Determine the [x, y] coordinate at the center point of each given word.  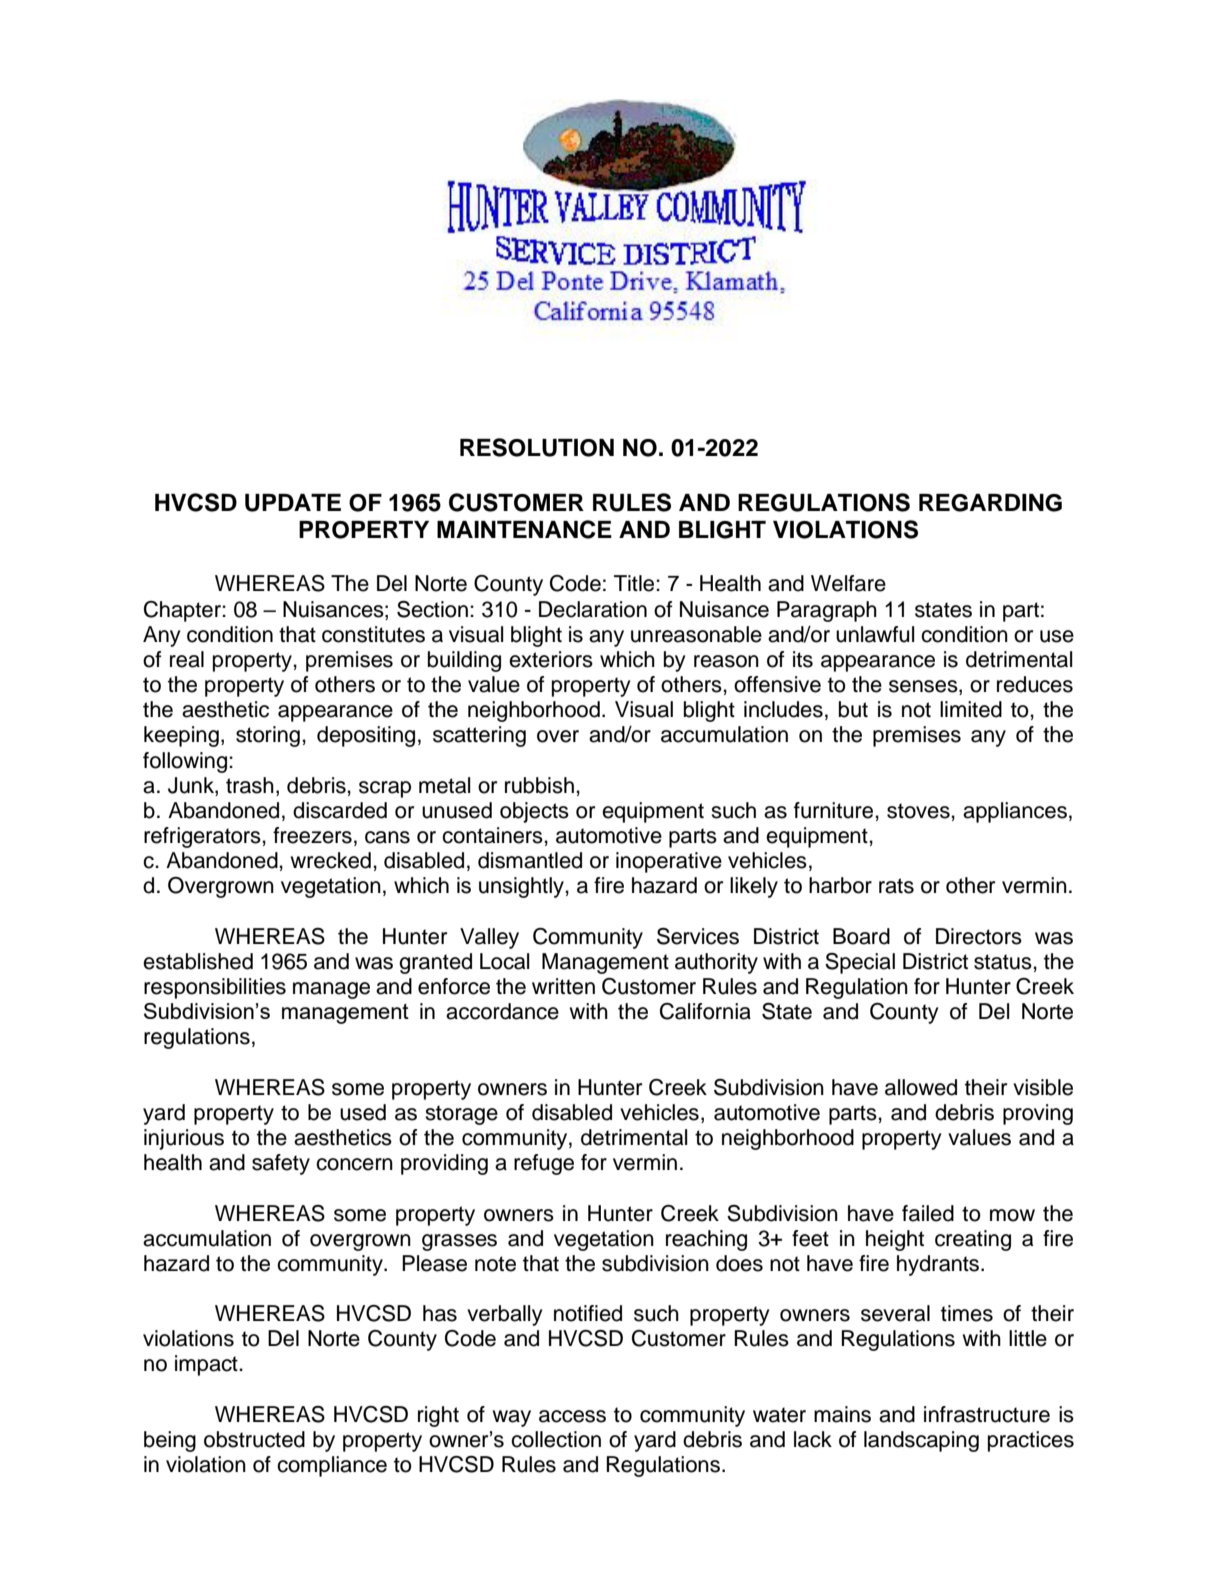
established [198, 961]
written [563, 986]
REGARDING [990, 503]
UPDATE [293, 503]
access [572, 1416]
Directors [979, 936]
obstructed [254, 1439]
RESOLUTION [537, 447]
